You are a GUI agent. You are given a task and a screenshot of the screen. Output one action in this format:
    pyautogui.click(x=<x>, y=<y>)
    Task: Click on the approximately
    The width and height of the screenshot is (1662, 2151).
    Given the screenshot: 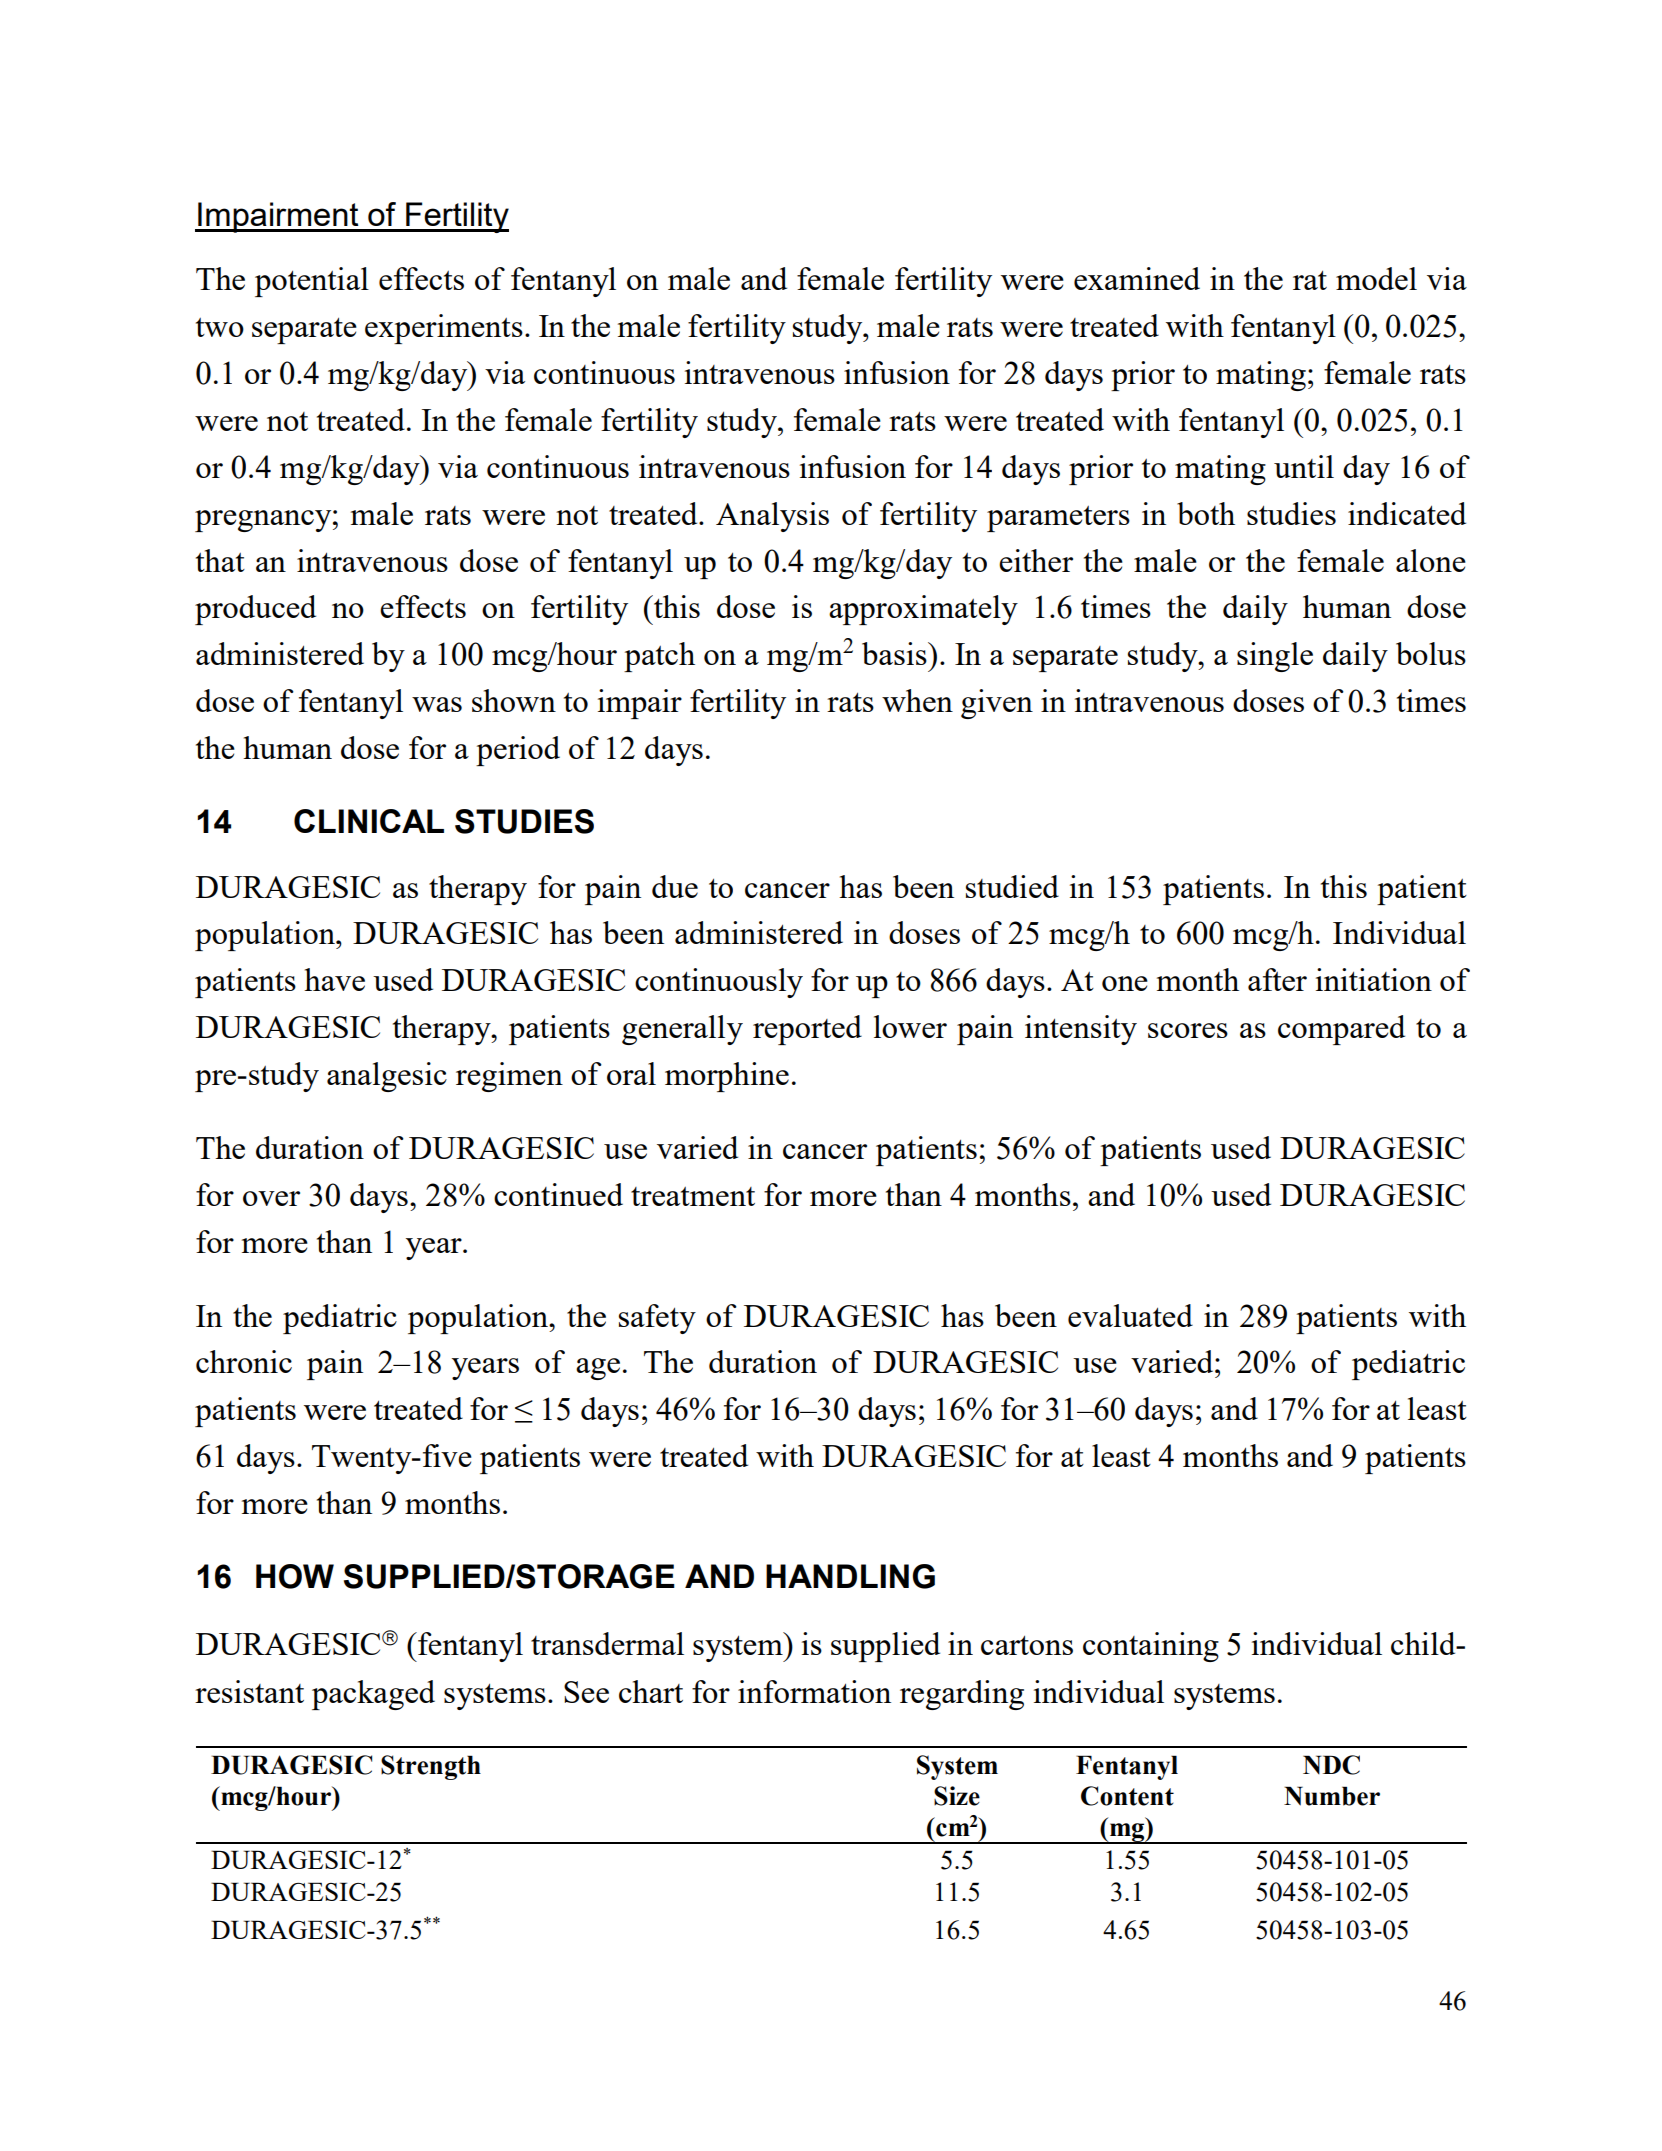 What is the action you would take?
    pyautogui.click(x=923, y=610)
